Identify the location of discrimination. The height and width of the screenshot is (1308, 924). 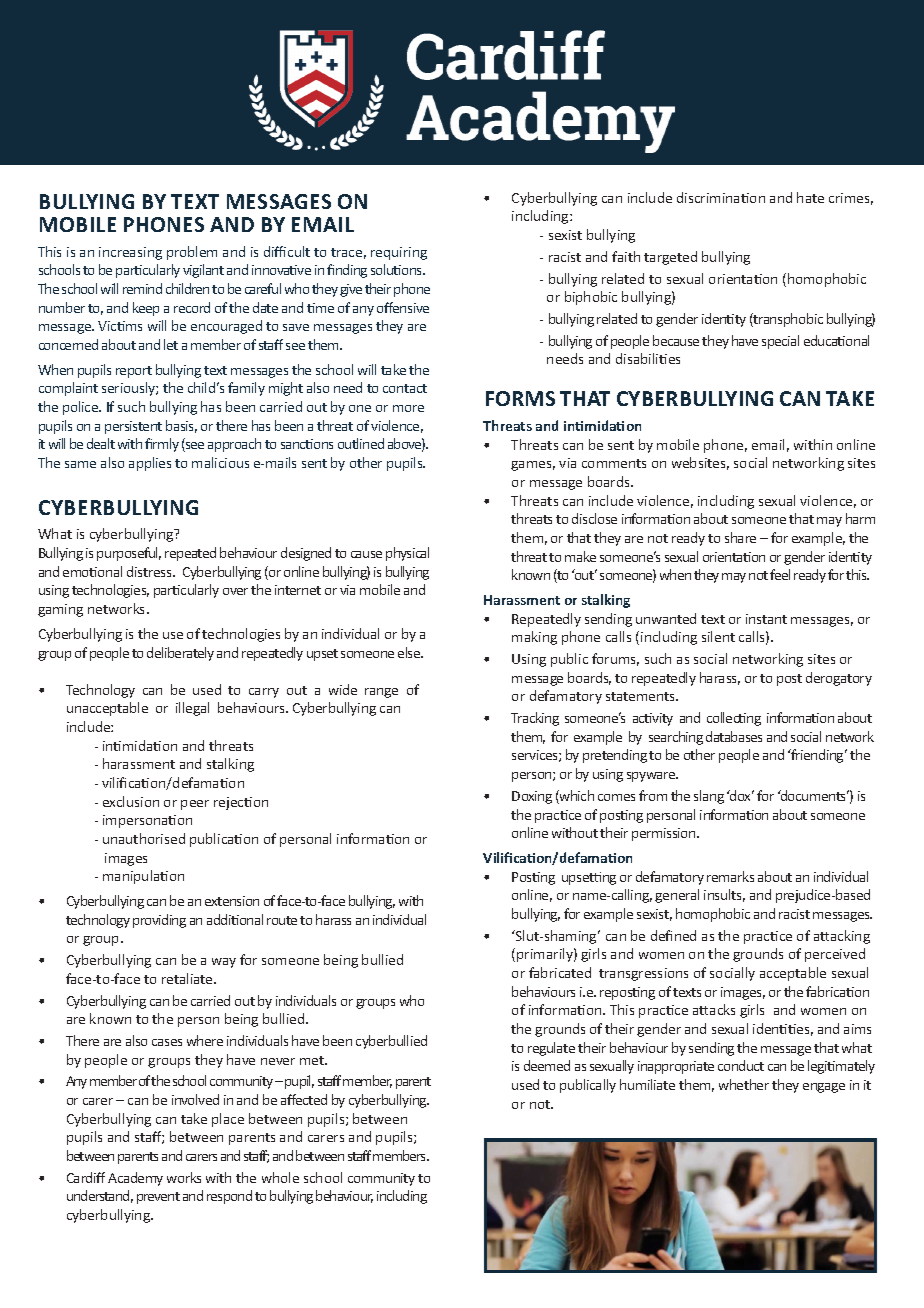
(721, 197).
